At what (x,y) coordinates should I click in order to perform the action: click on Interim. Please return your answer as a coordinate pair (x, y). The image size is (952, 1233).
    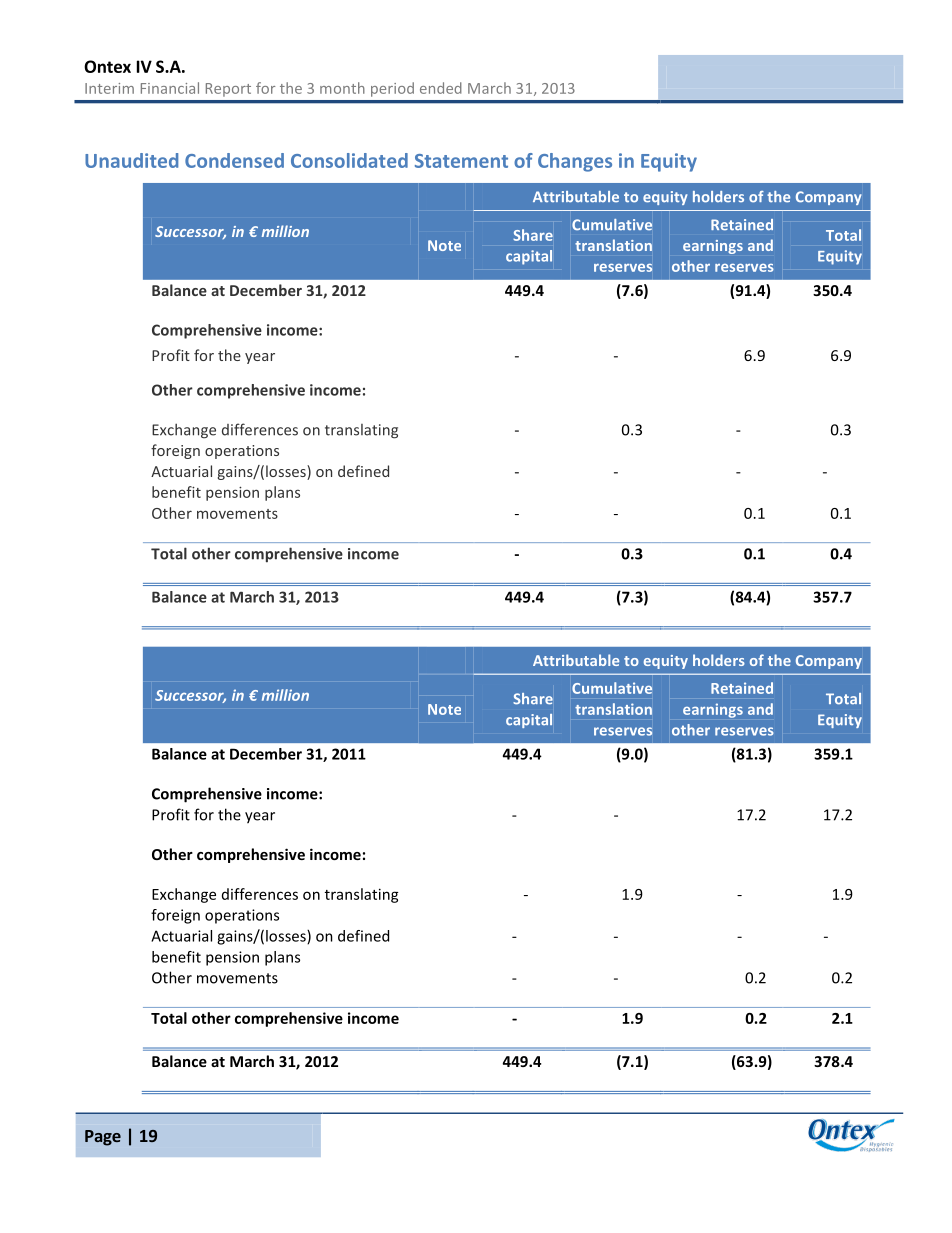
    Looking at the image, I should click on (109, 88).
